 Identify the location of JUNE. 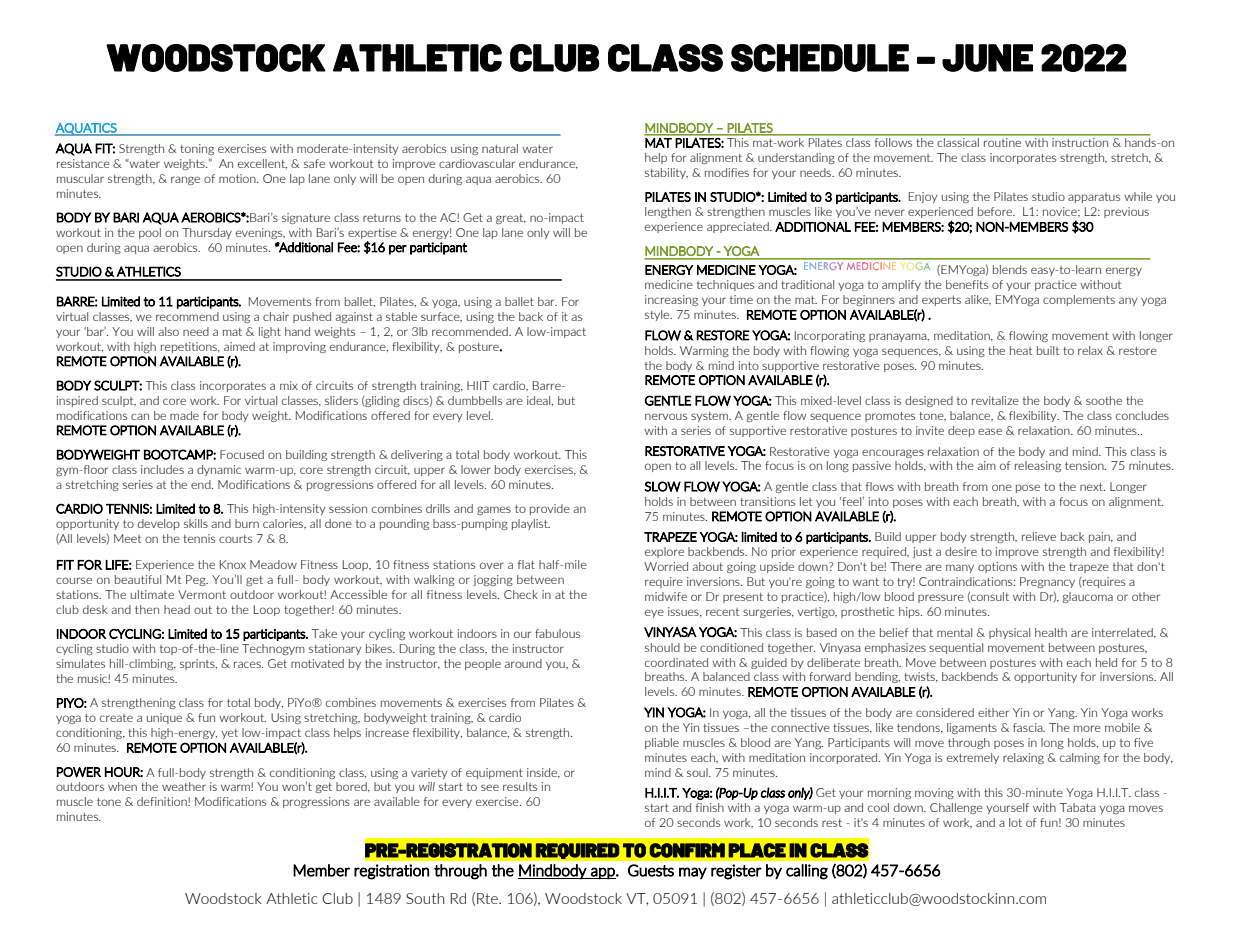
(987, 58).
